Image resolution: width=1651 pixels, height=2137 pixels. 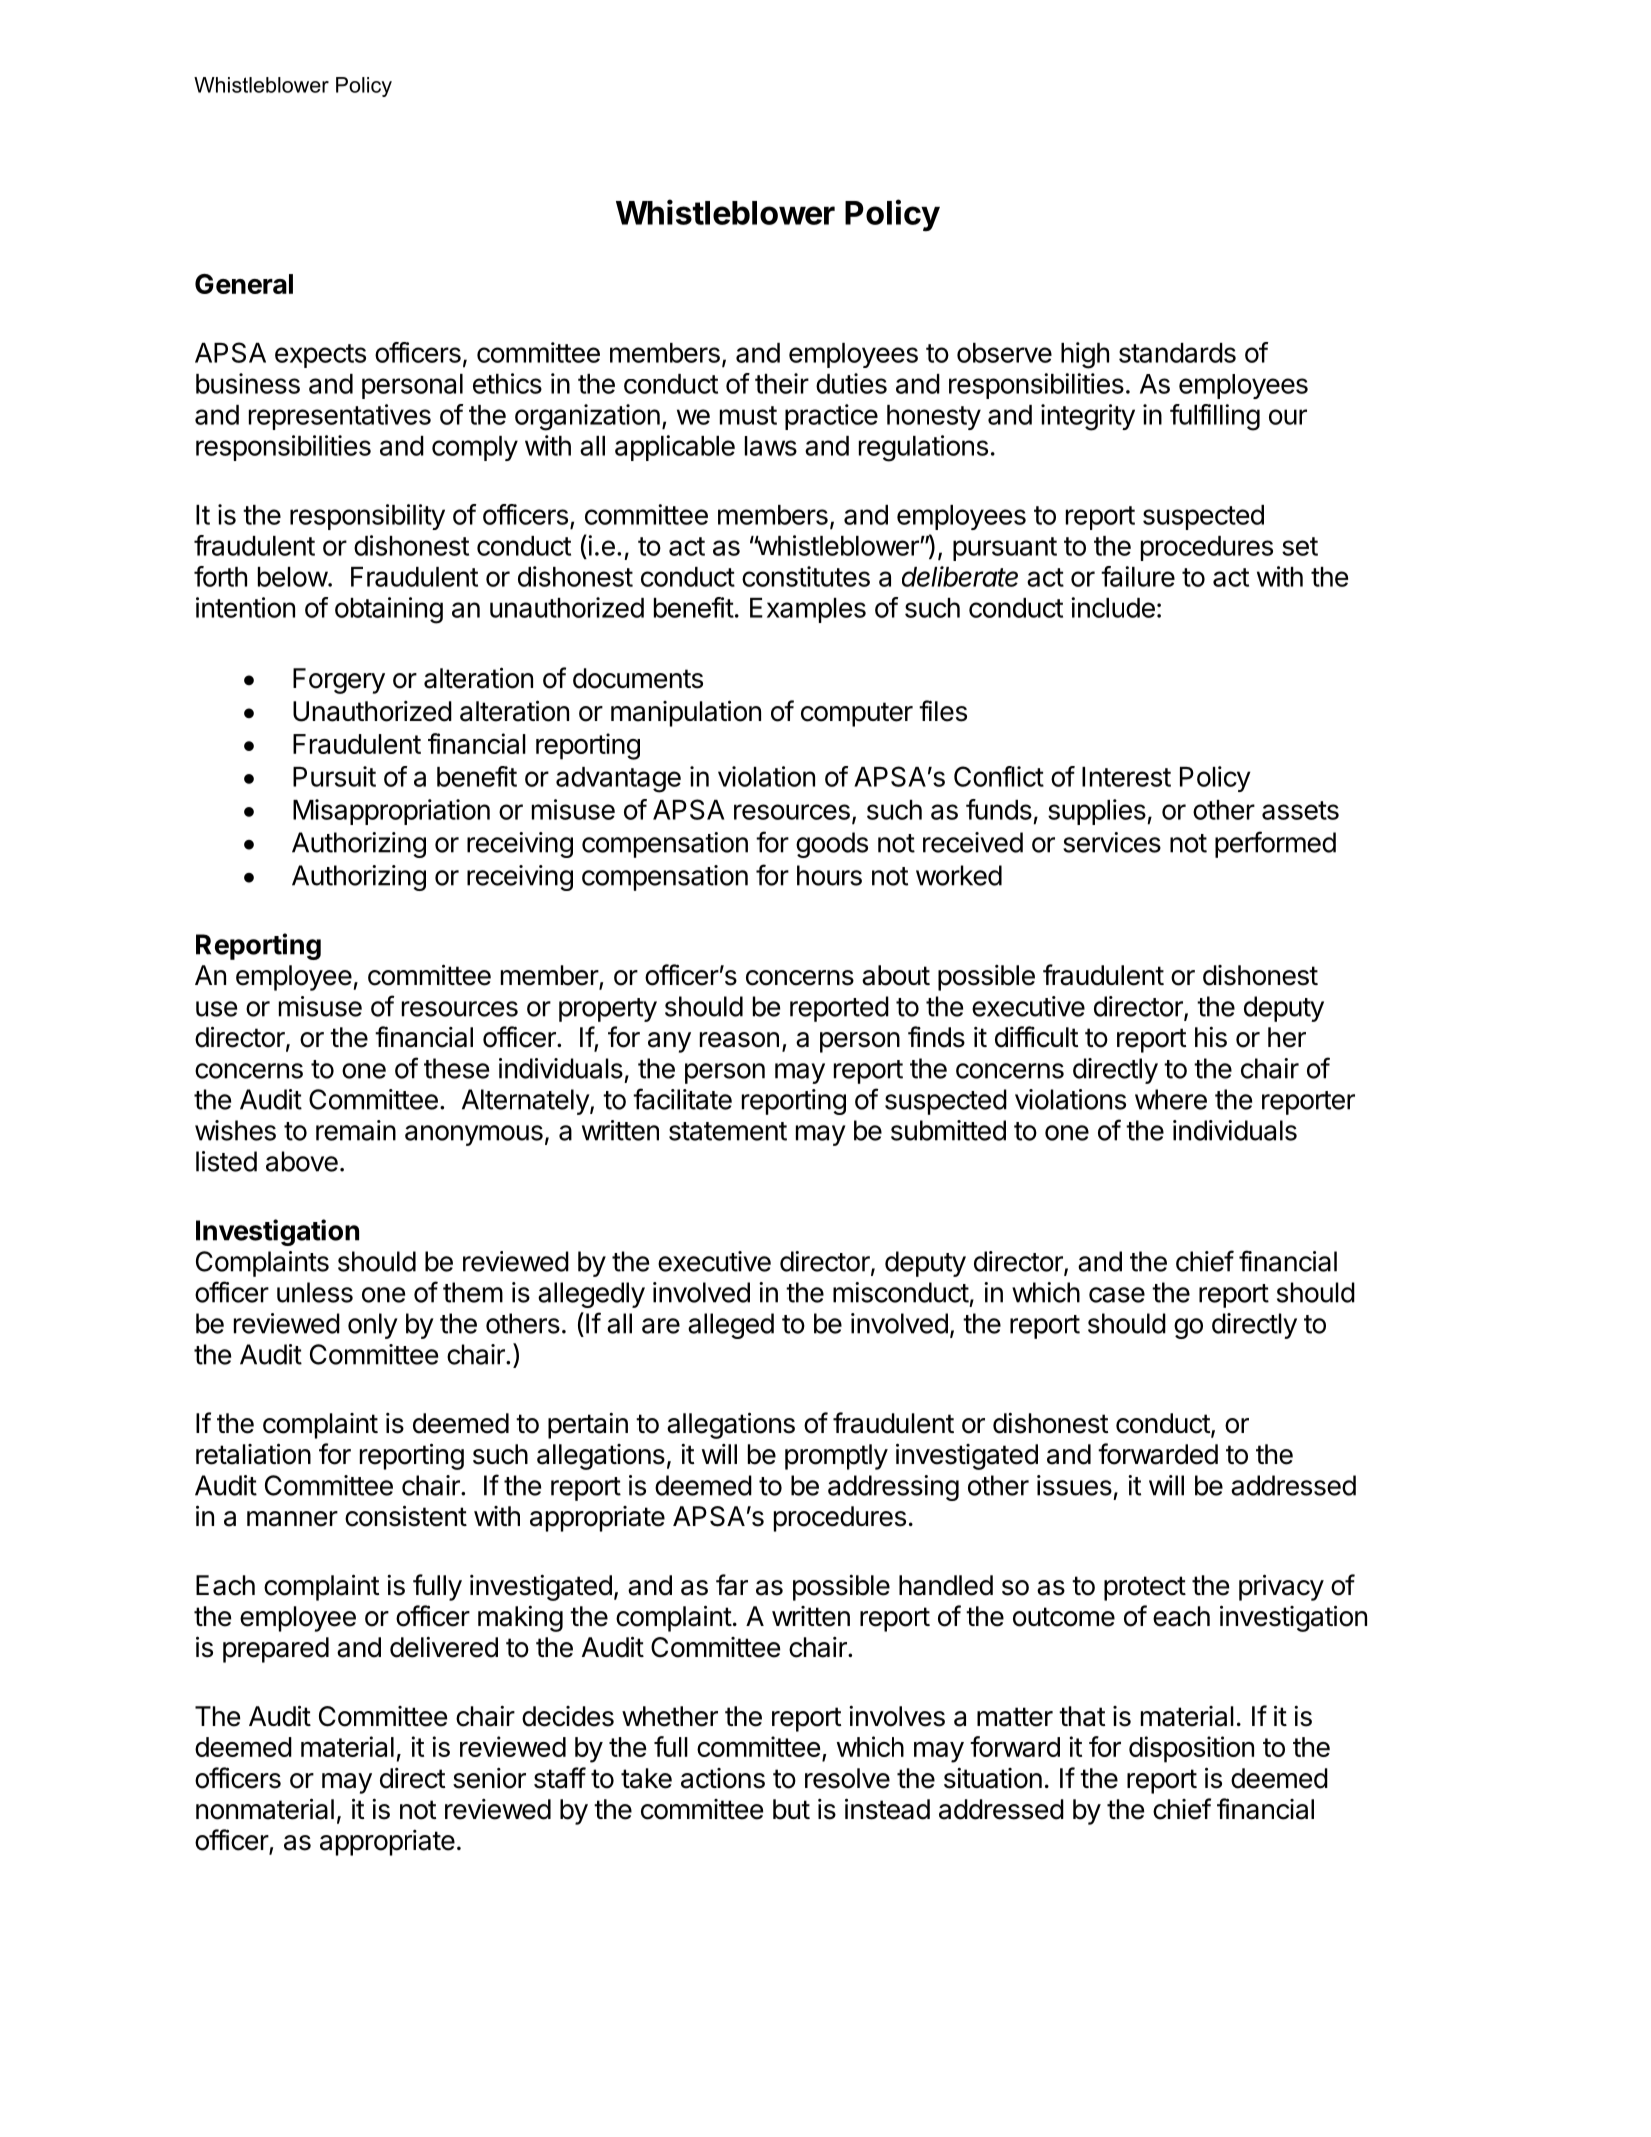 What do you see at coordinates (782, 383) in the screenshot?
I see `their` at bounding box center [782, 383].
